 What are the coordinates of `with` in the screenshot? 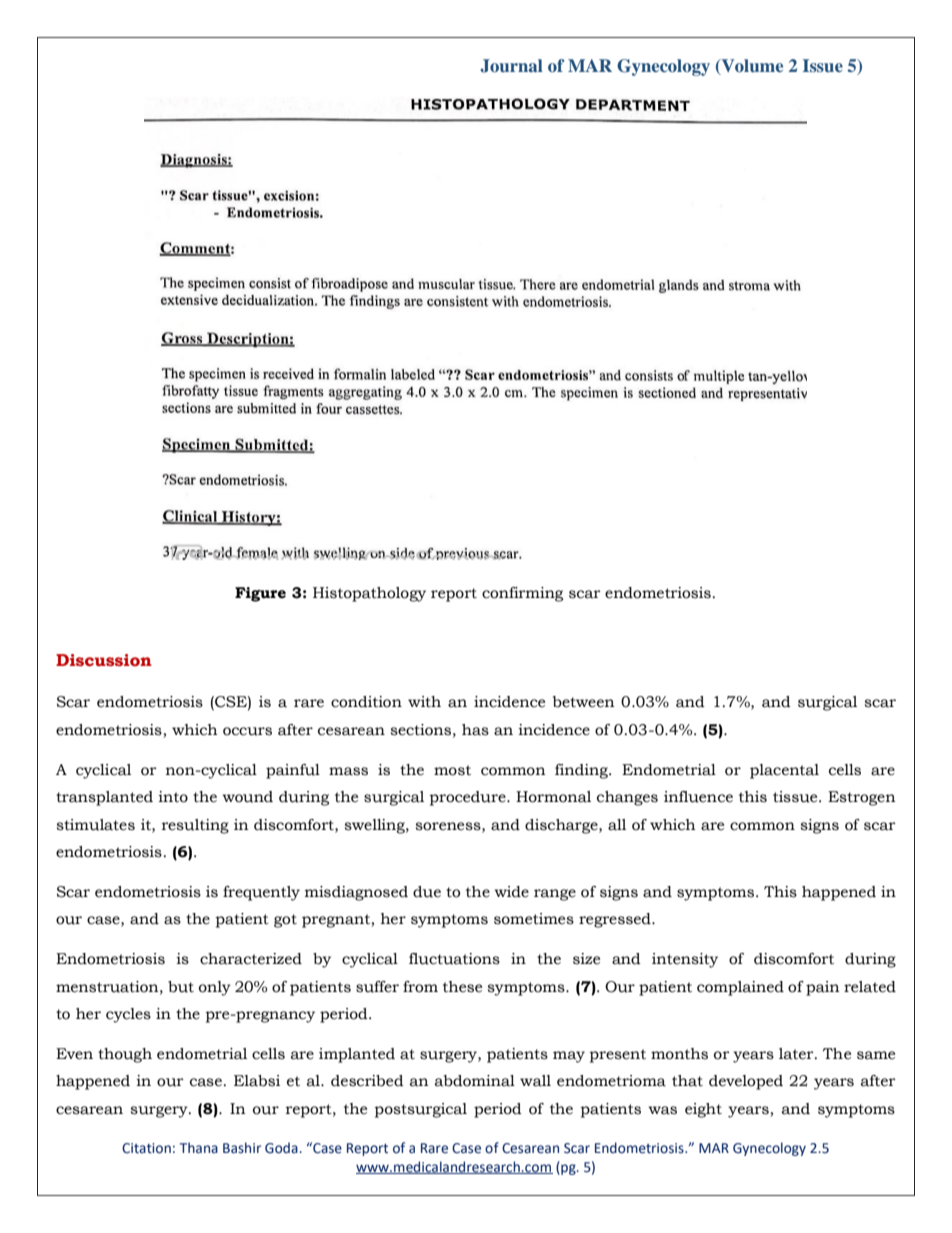 It's located at (424, 702).
